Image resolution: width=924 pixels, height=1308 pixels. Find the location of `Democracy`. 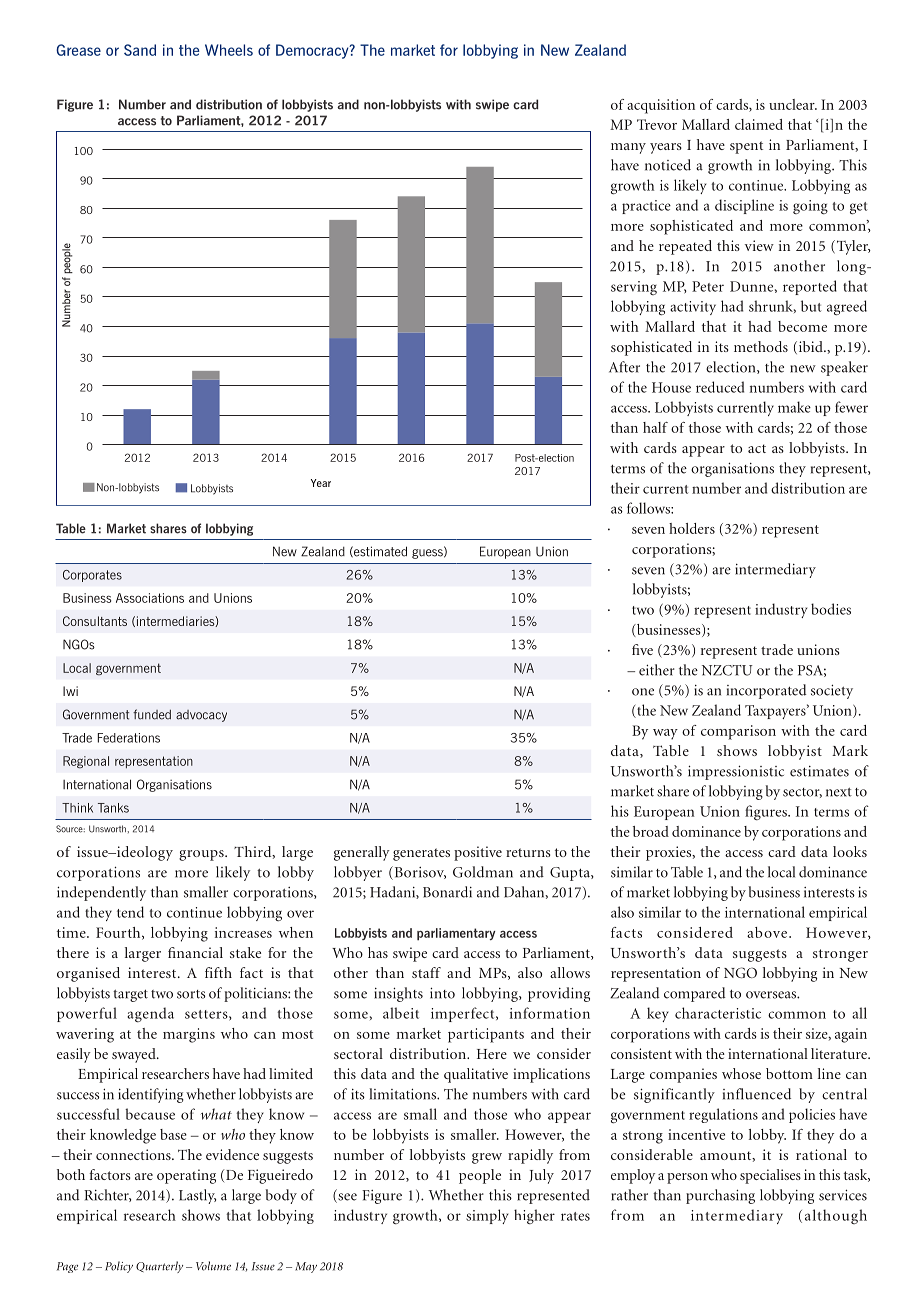

Democracy is located at coordinates (313, 51).
